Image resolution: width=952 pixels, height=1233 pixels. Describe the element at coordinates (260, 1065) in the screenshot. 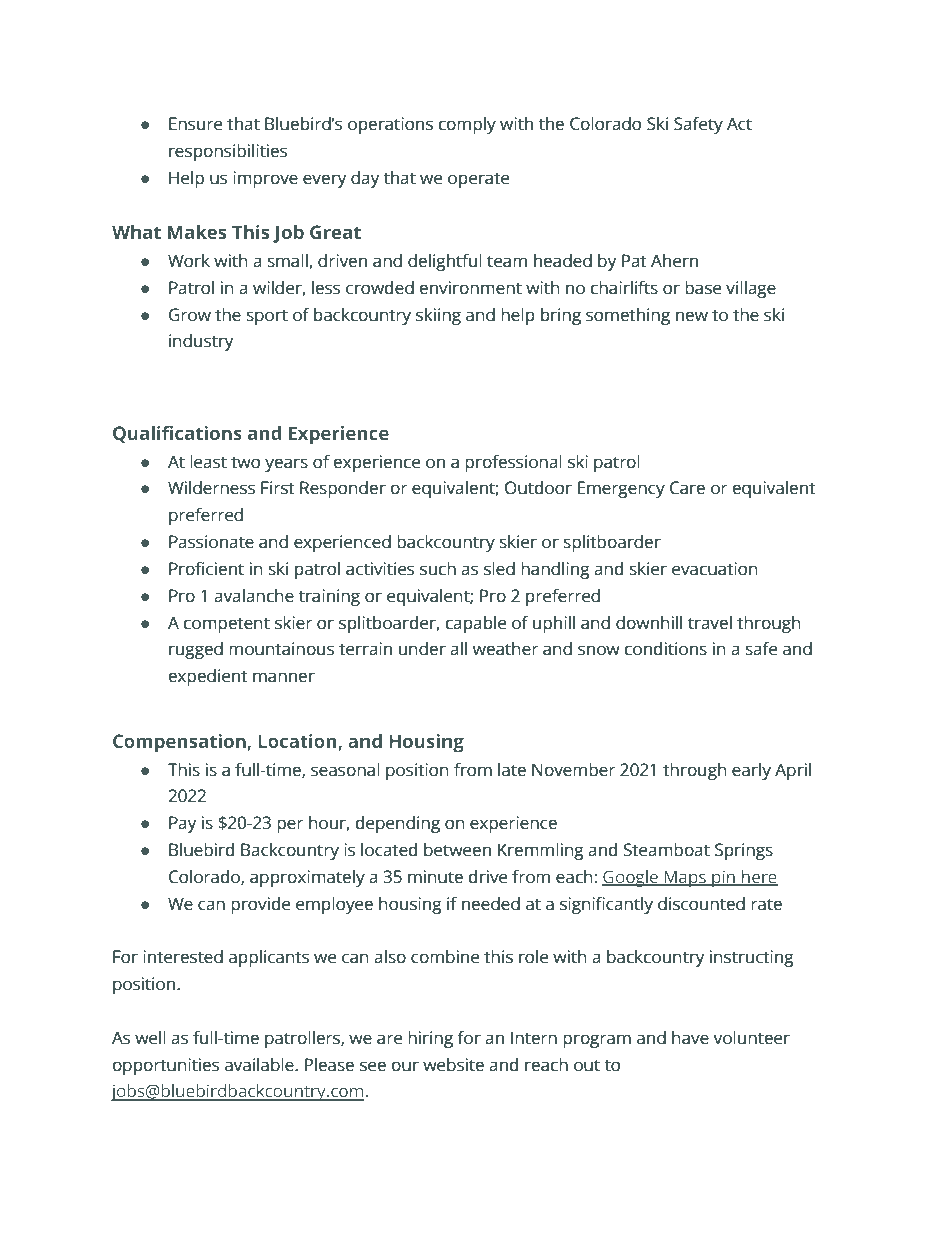

I see `available` at that location.
